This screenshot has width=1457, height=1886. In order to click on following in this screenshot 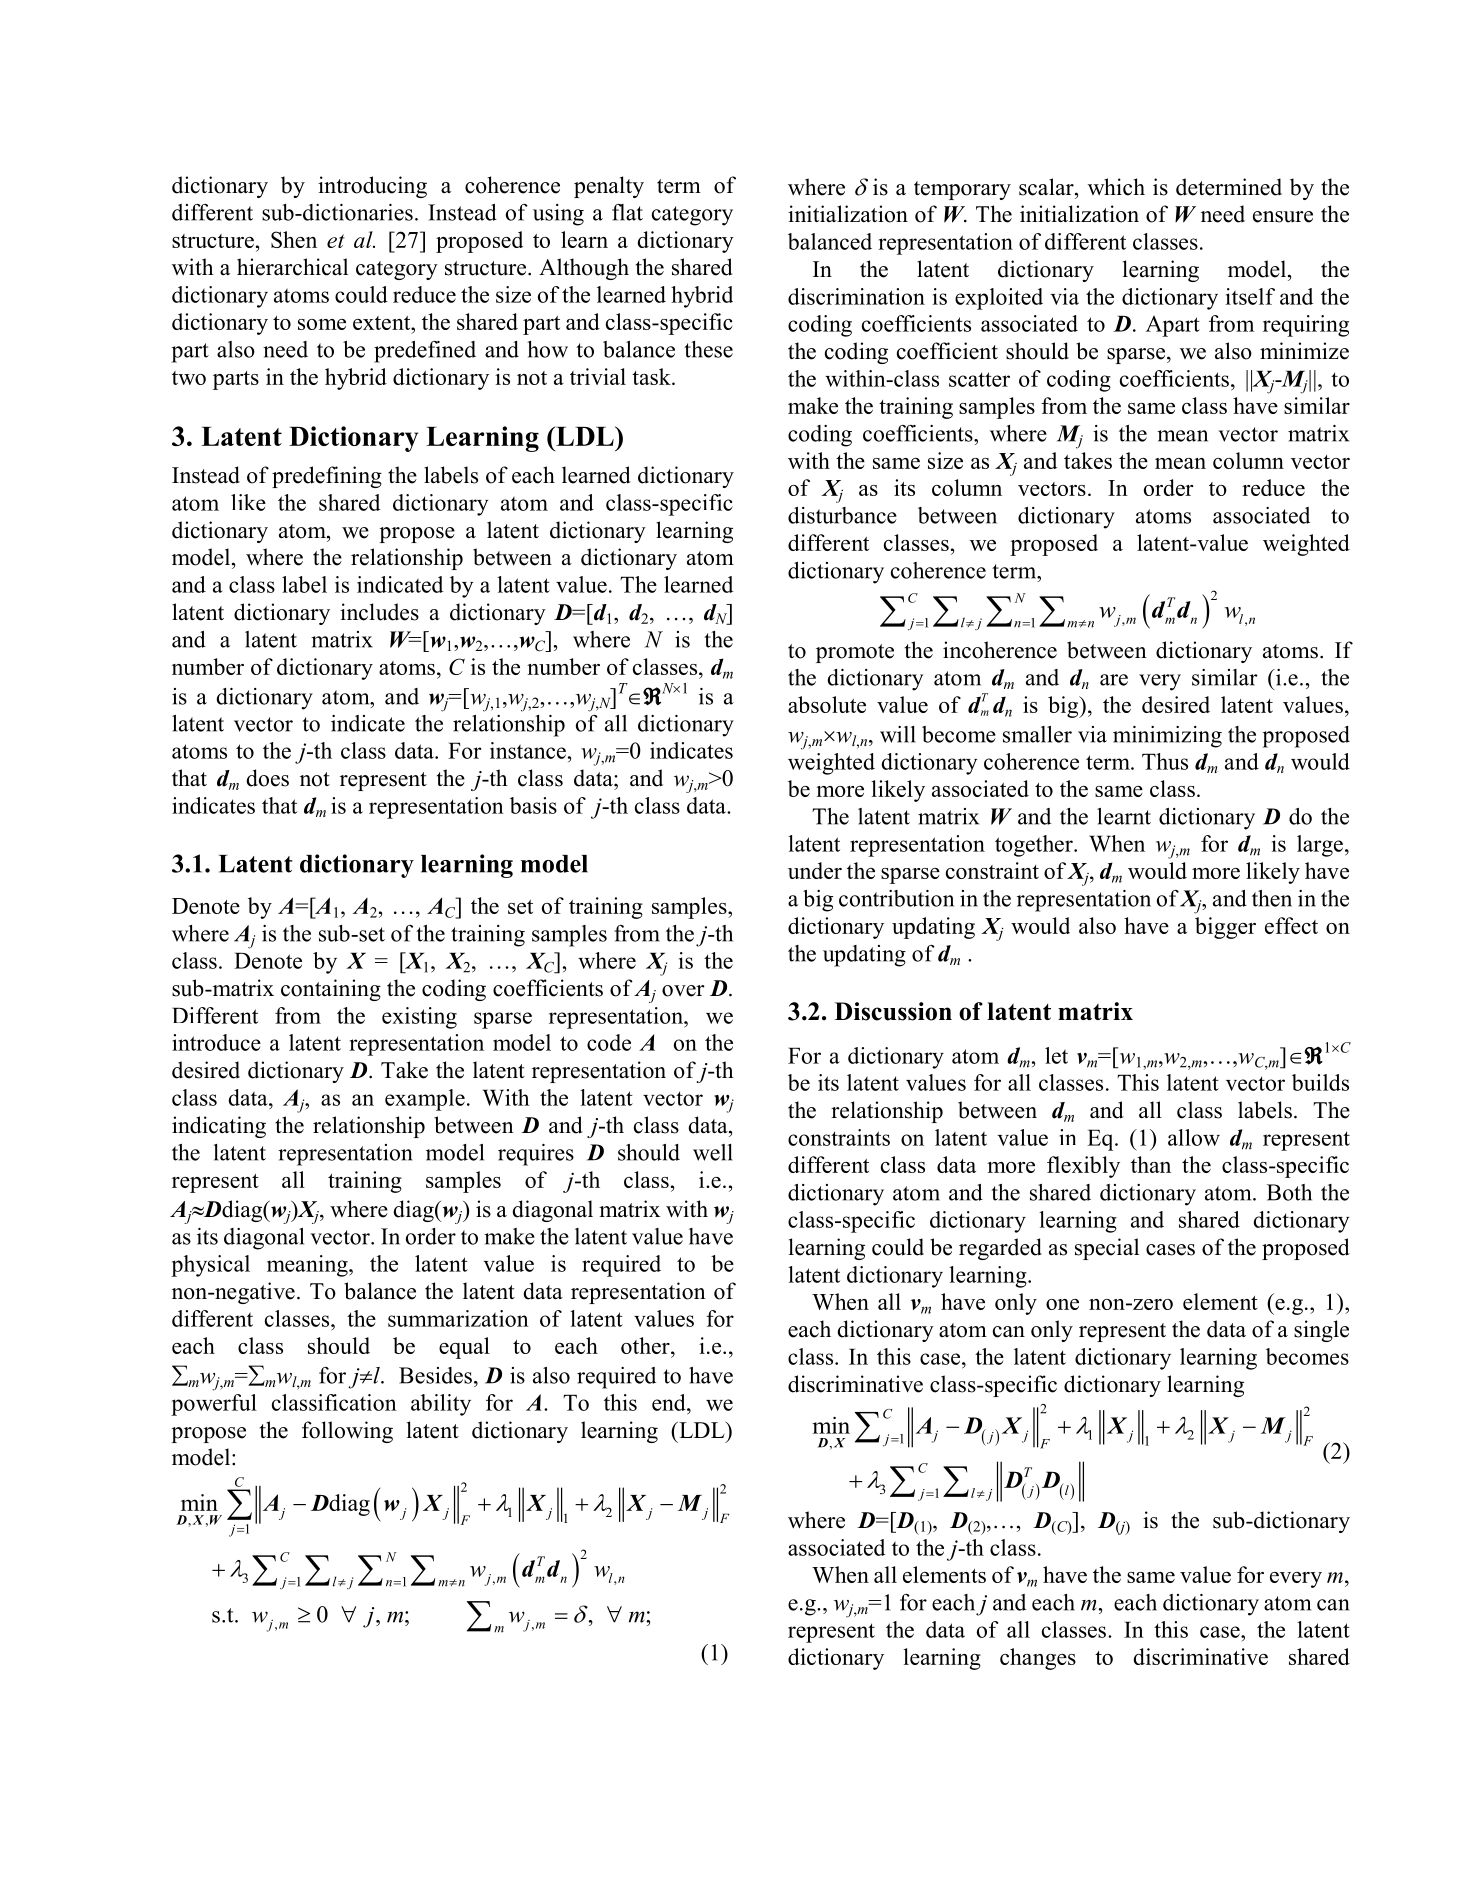, I will do `click(347, 1432)`.
